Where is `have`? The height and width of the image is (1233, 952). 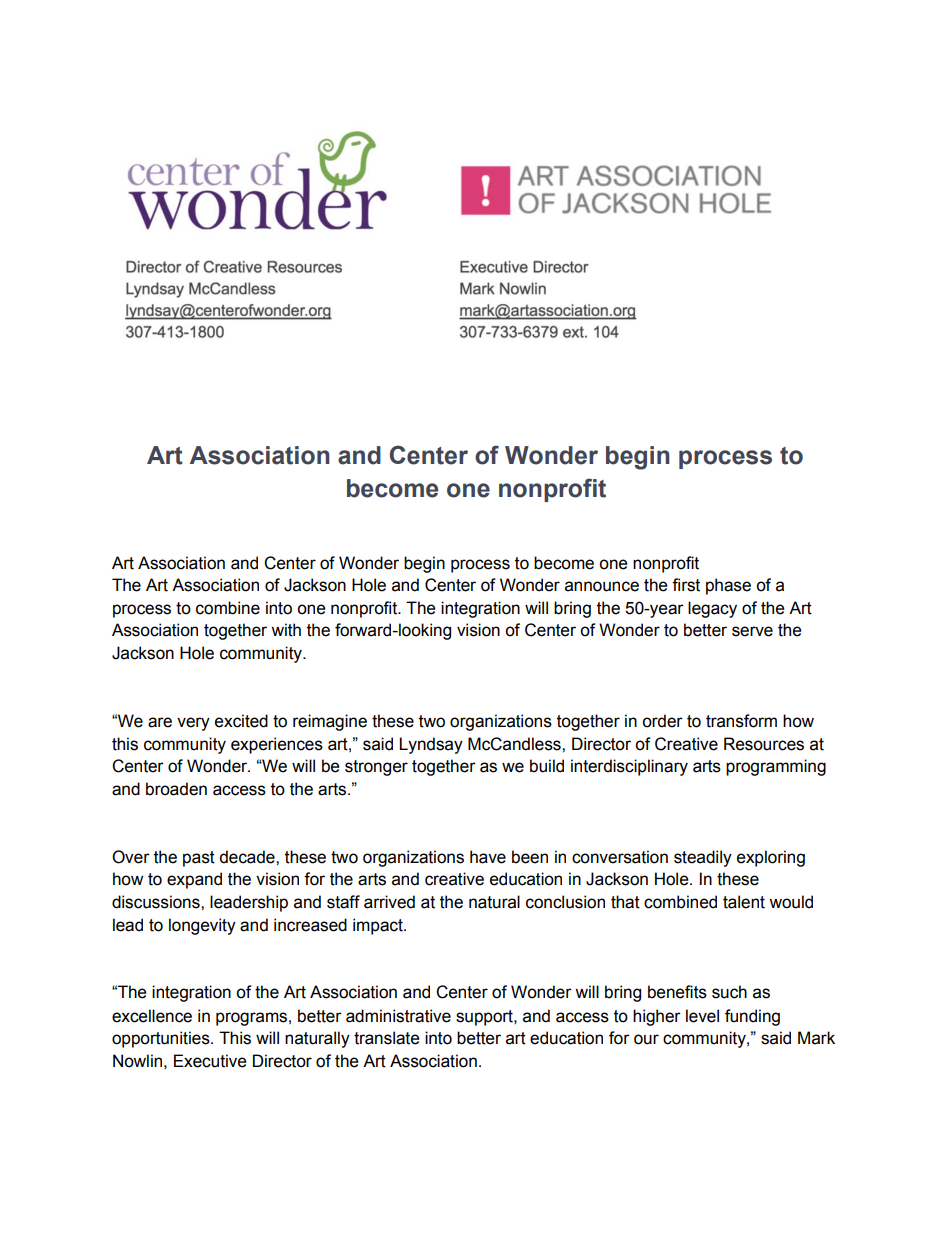 have is located at coordinates (488, 857).
